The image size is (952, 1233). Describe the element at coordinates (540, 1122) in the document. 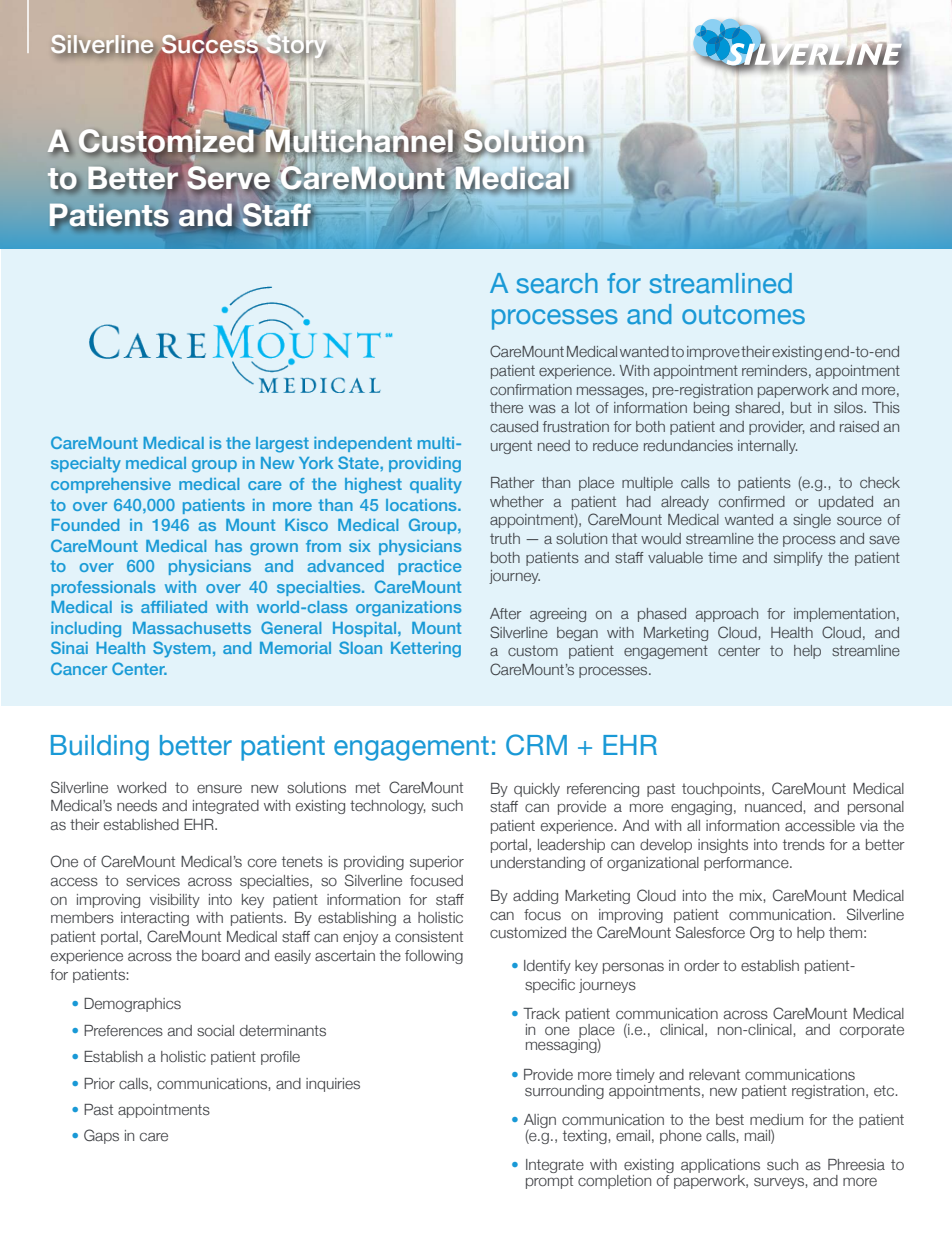

I see `Align` at that location.
